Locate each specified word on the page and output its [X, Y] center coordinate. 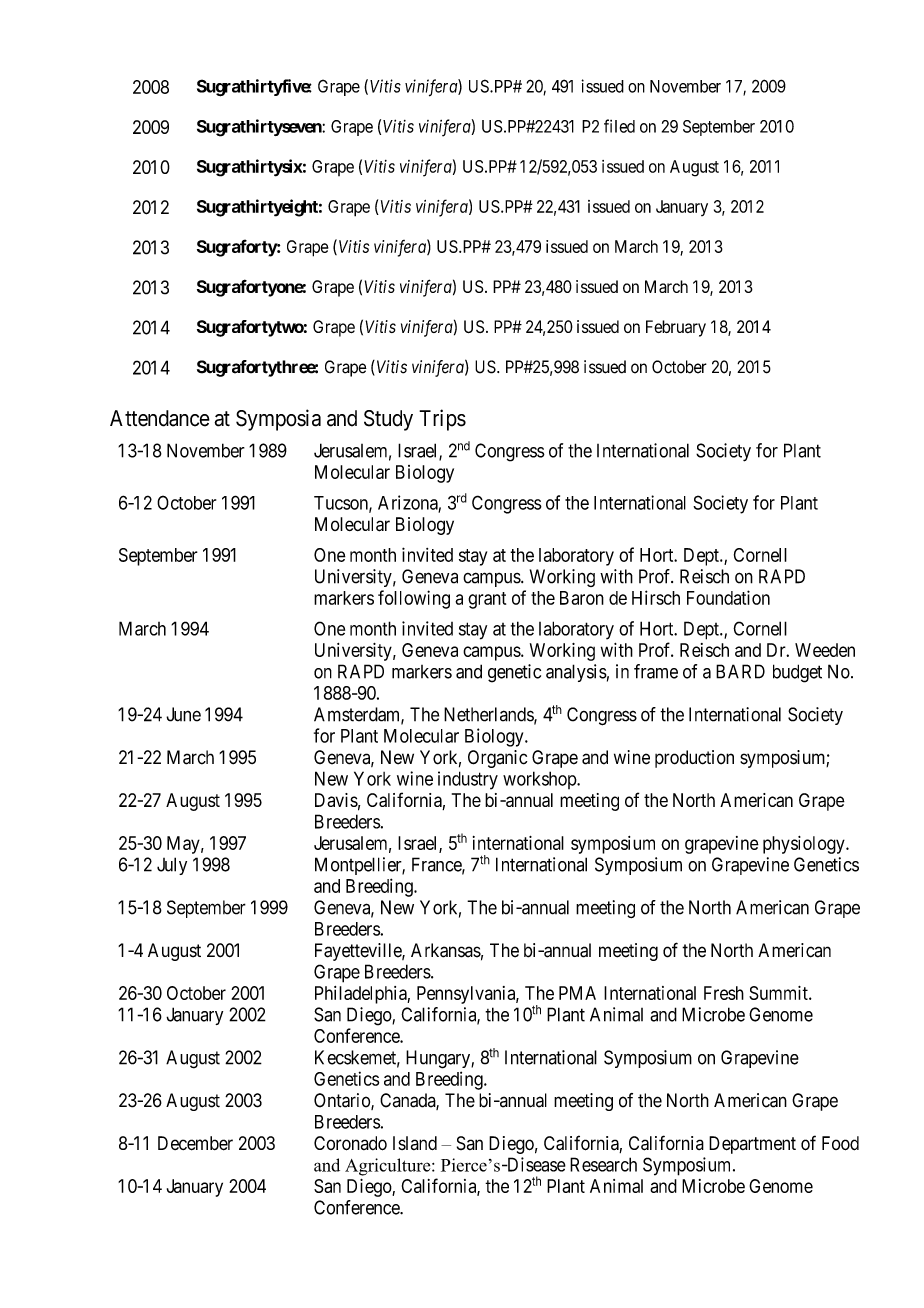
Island [415, 1143]
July [172, 866]
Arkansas [446, 950]
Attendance [160, 418]
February [676, 328]
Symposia [278, 420]
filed [619, 126]
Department [752, 1145]
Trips [442, 420]
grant [487, 600]
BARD [740, 671]
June [183, 714]
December [195, 1143]
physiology [805, 845]
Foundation [728, 597]
